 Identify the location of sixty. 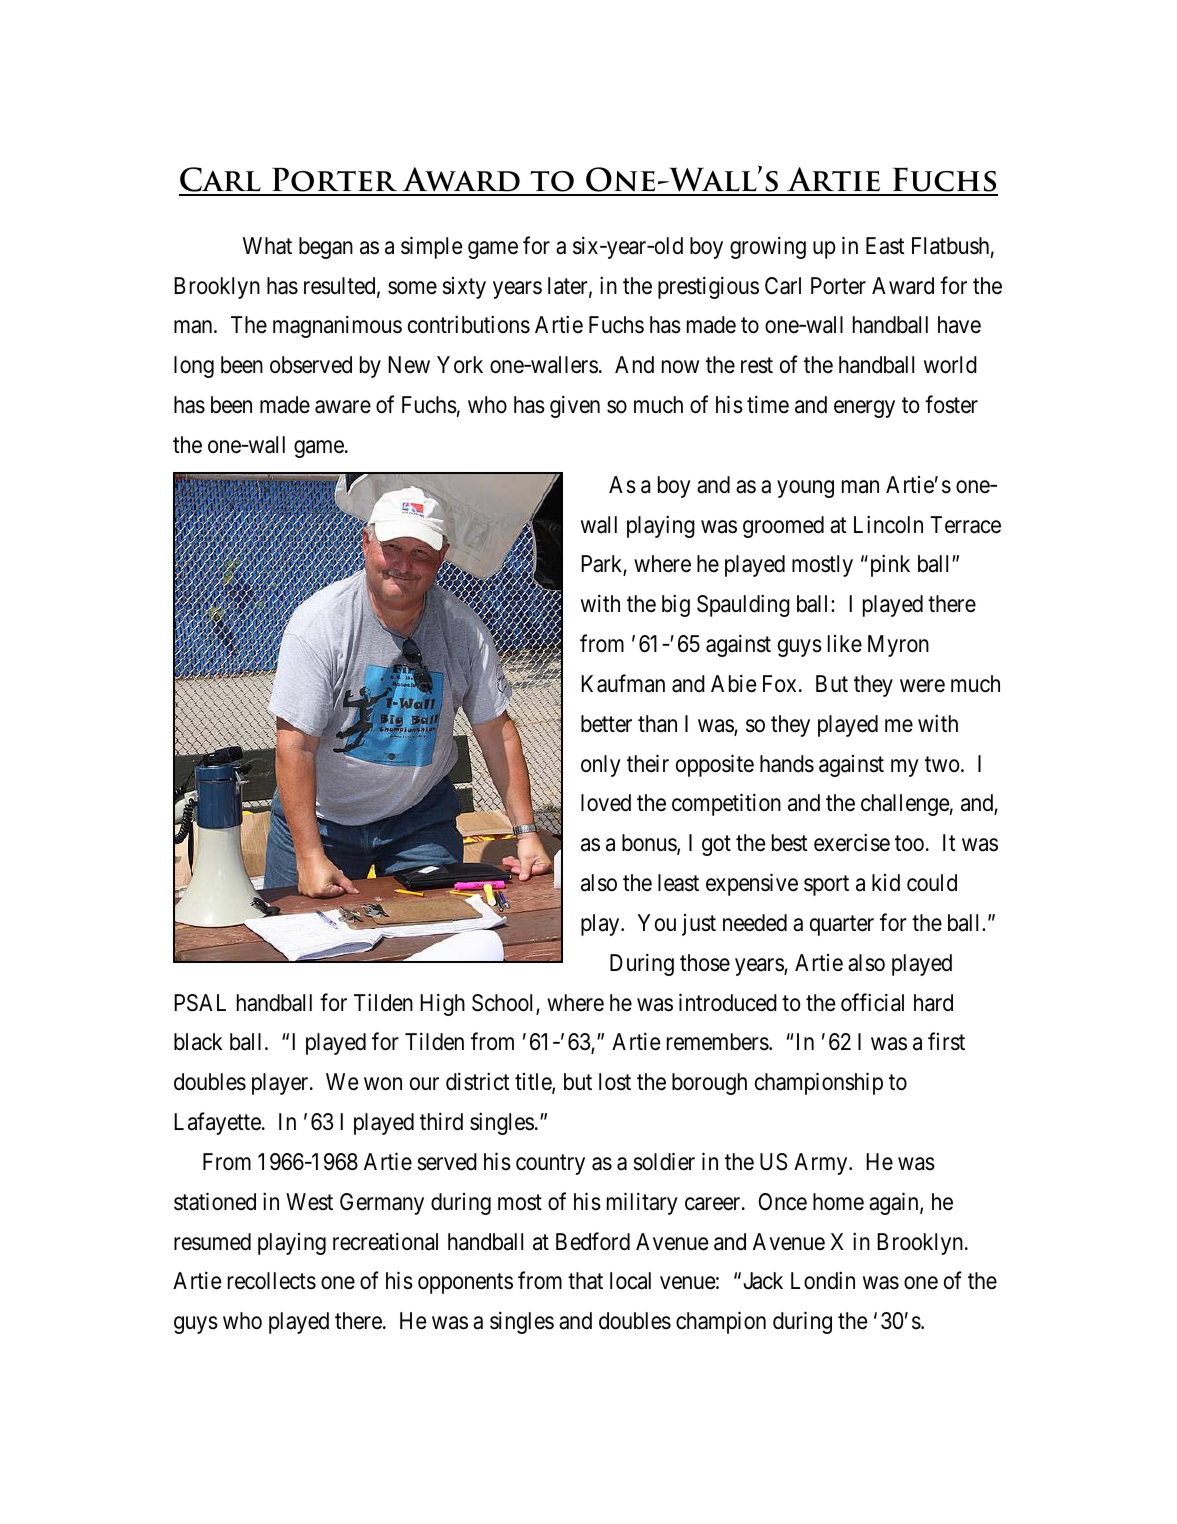
(464, 288).
